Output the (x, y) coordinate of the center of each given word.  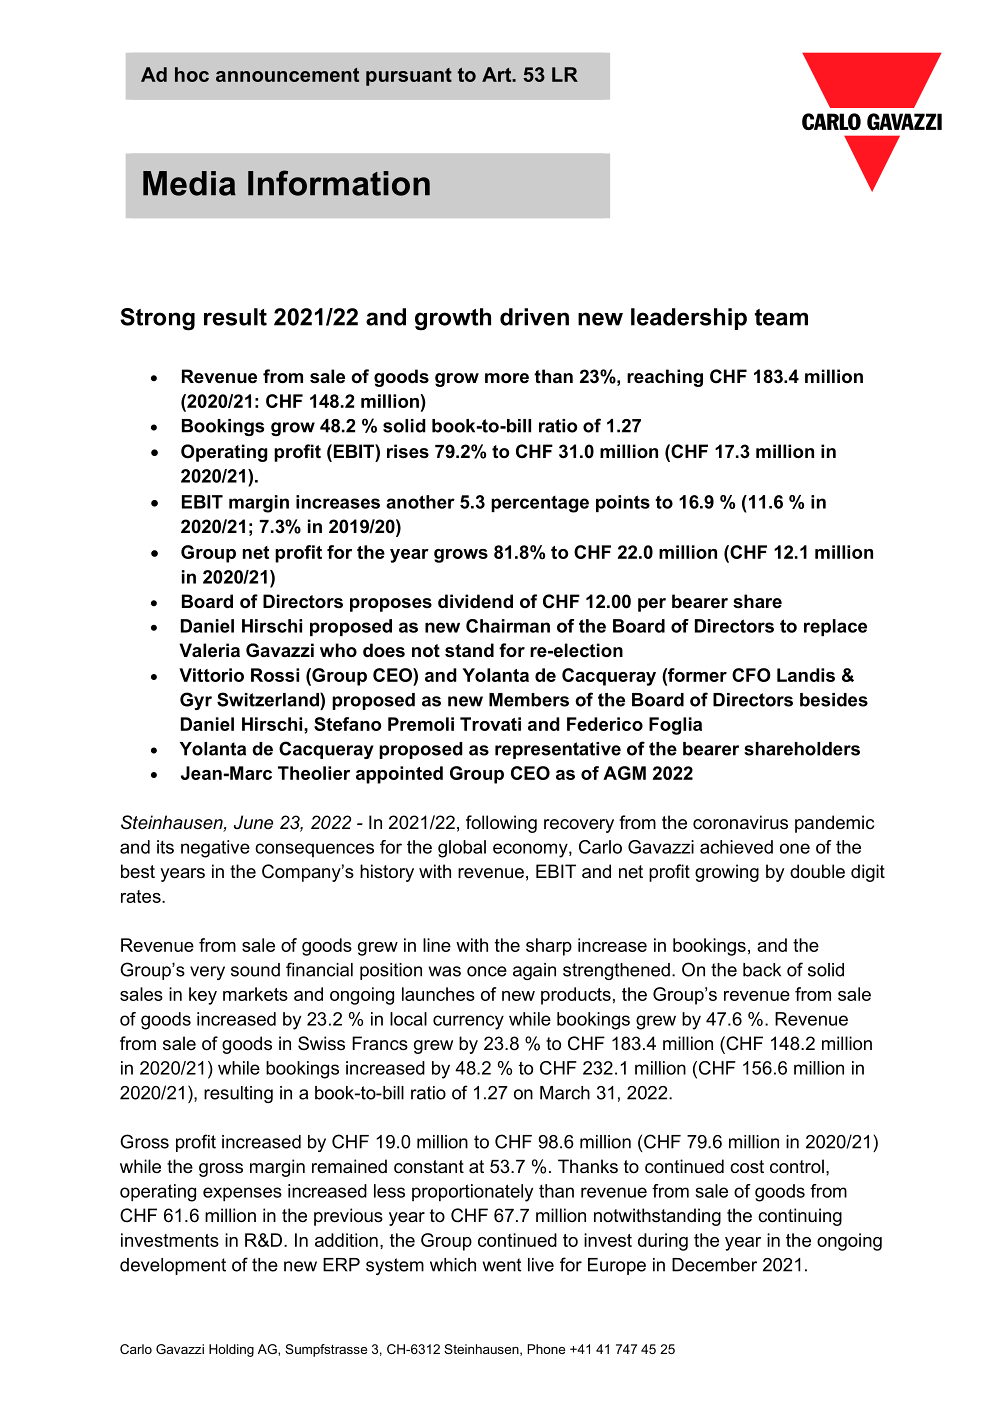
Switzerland (269, 699)
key (203, 996)
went (502, 1265)
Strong (157, 319)
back (762, 970)
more (507, 378)
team (781, 317)
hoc (192, 74)
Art (498, 74)
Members (529, 700)
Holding (231, 1350)
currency (468, 1022)
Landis (806, 675)
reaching (665, 378)
